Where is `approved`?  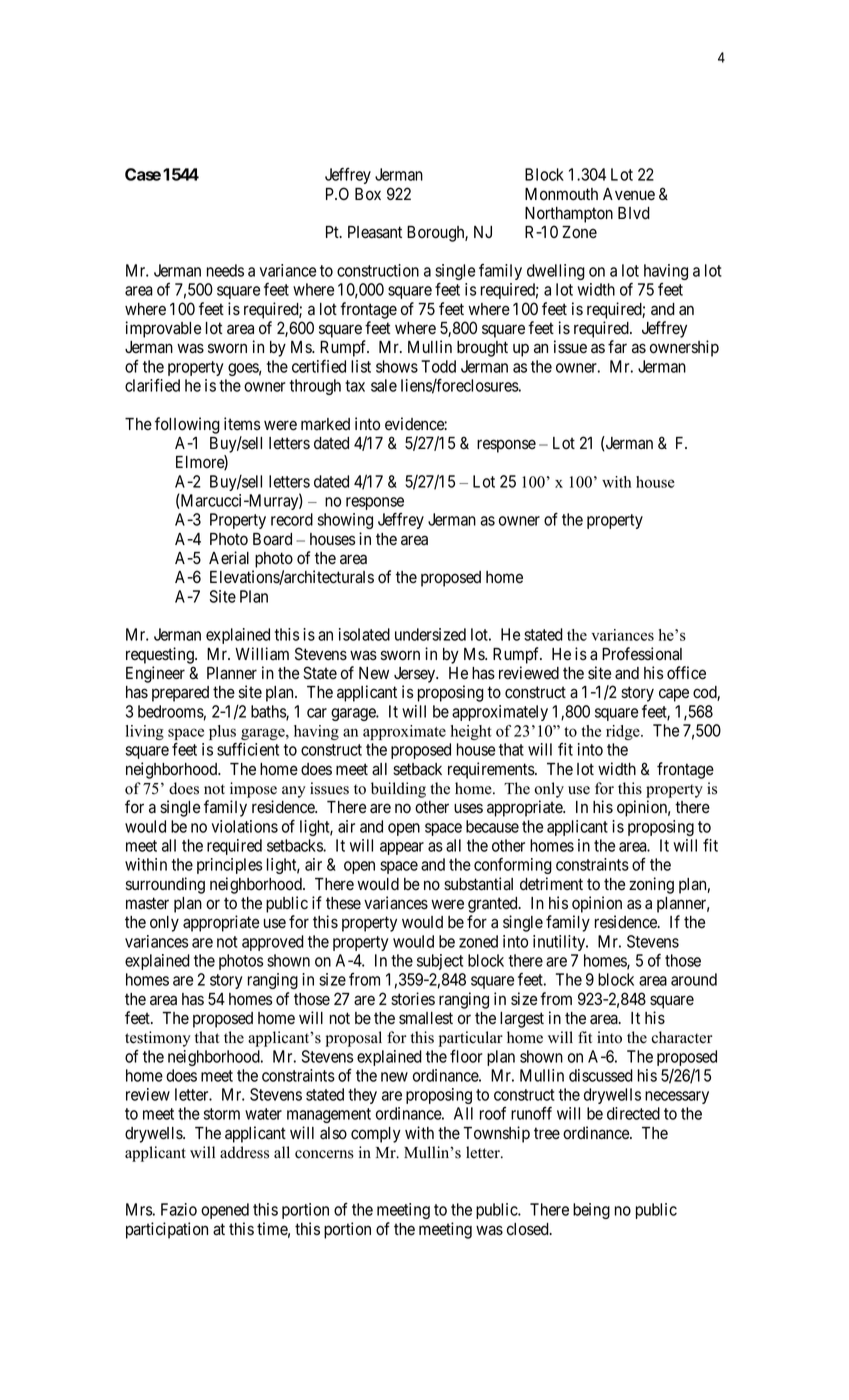 approved is located at coordinates (273, 943).
